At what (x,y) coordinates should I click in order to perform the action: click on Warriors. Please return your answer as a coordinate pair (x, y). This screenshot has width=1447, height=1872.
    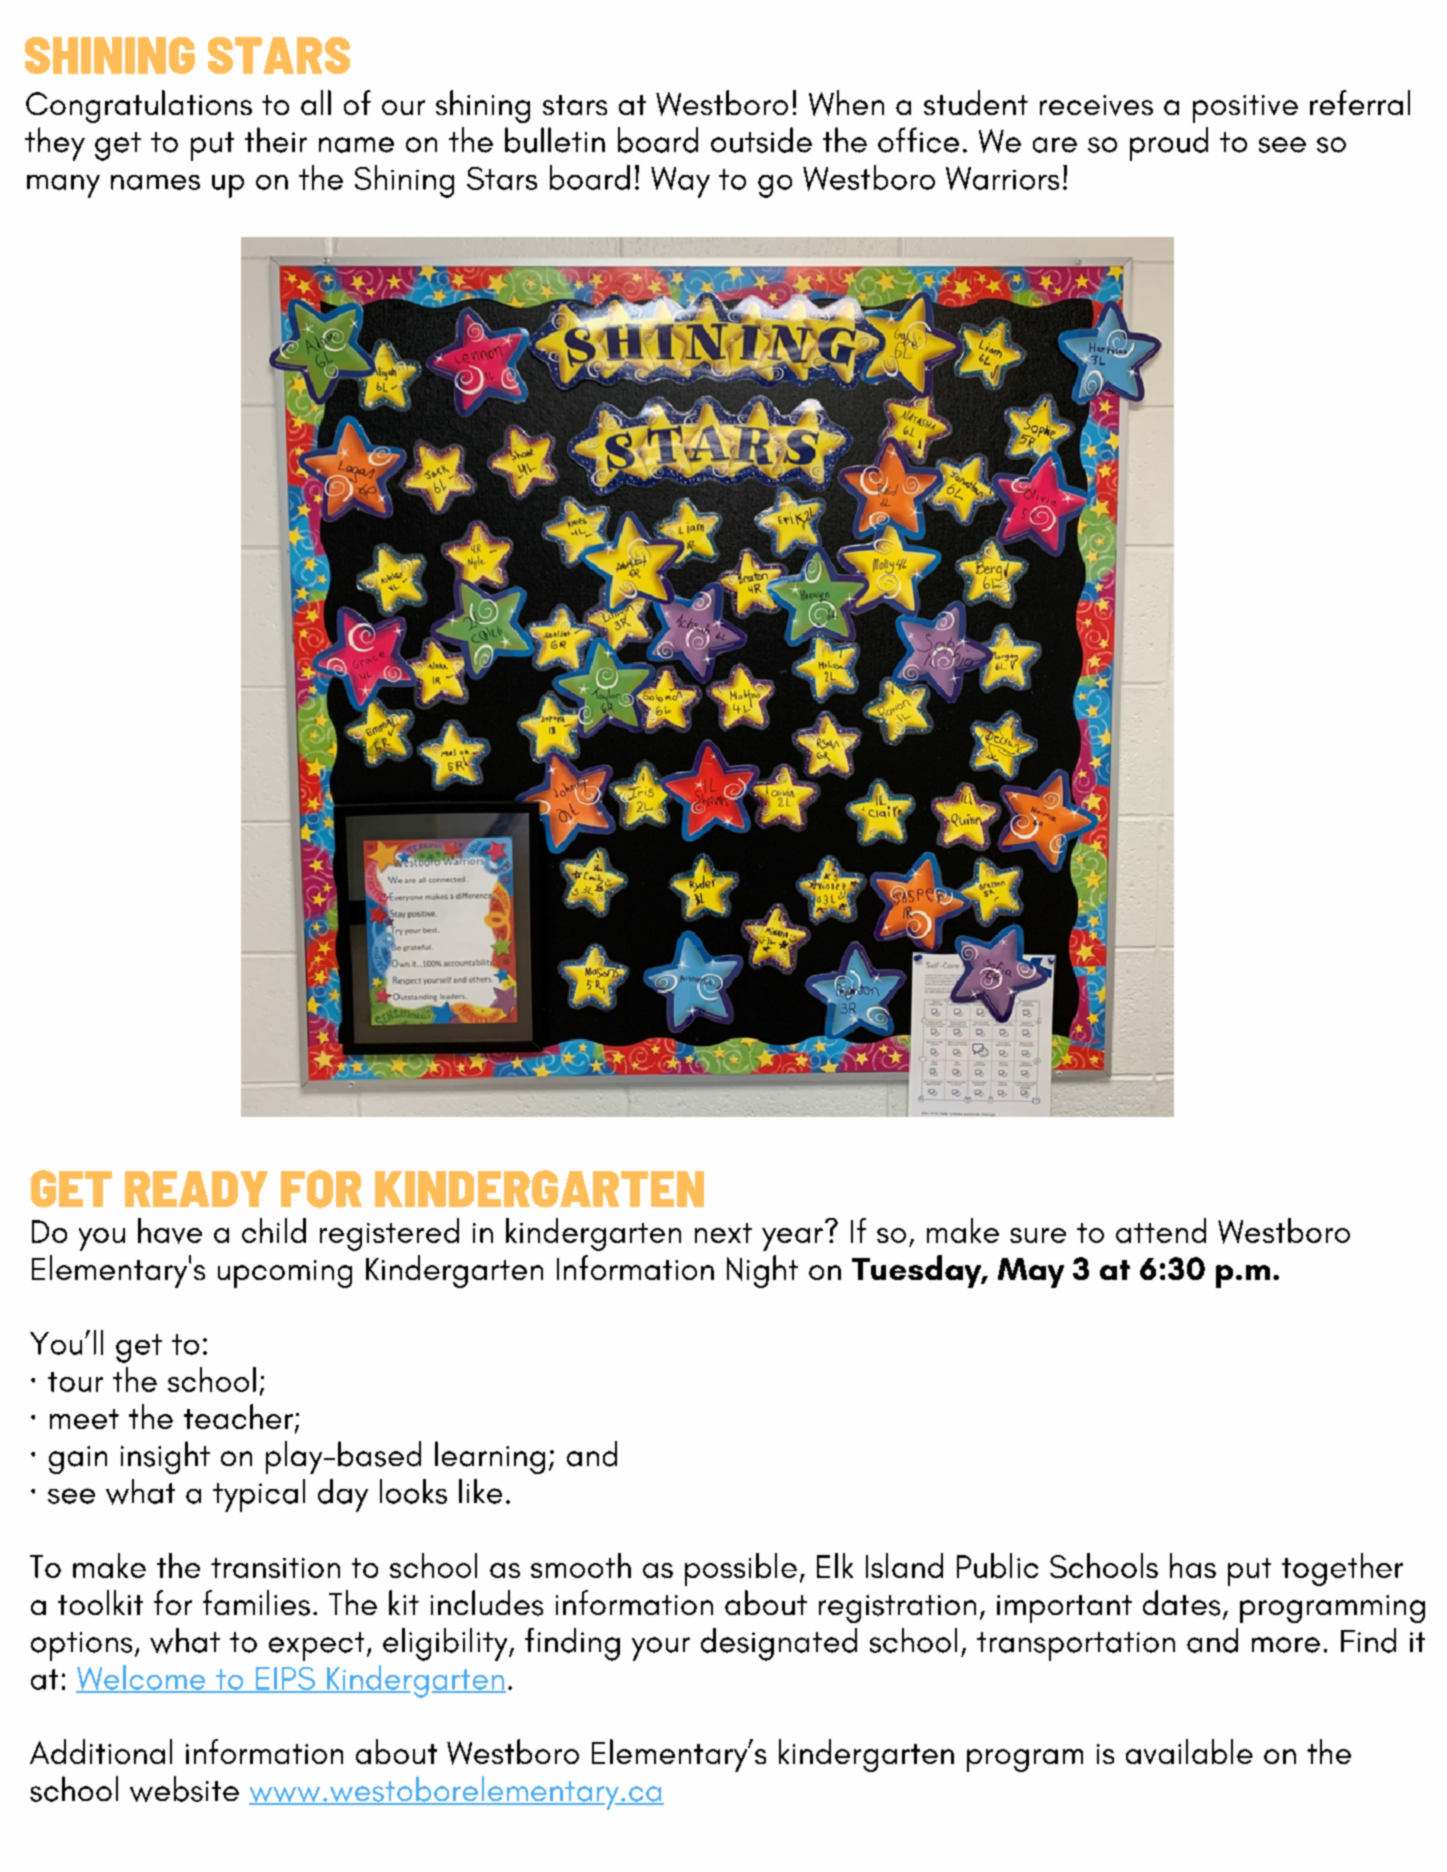
    Looking at the image, I should click on (1002, 178).
